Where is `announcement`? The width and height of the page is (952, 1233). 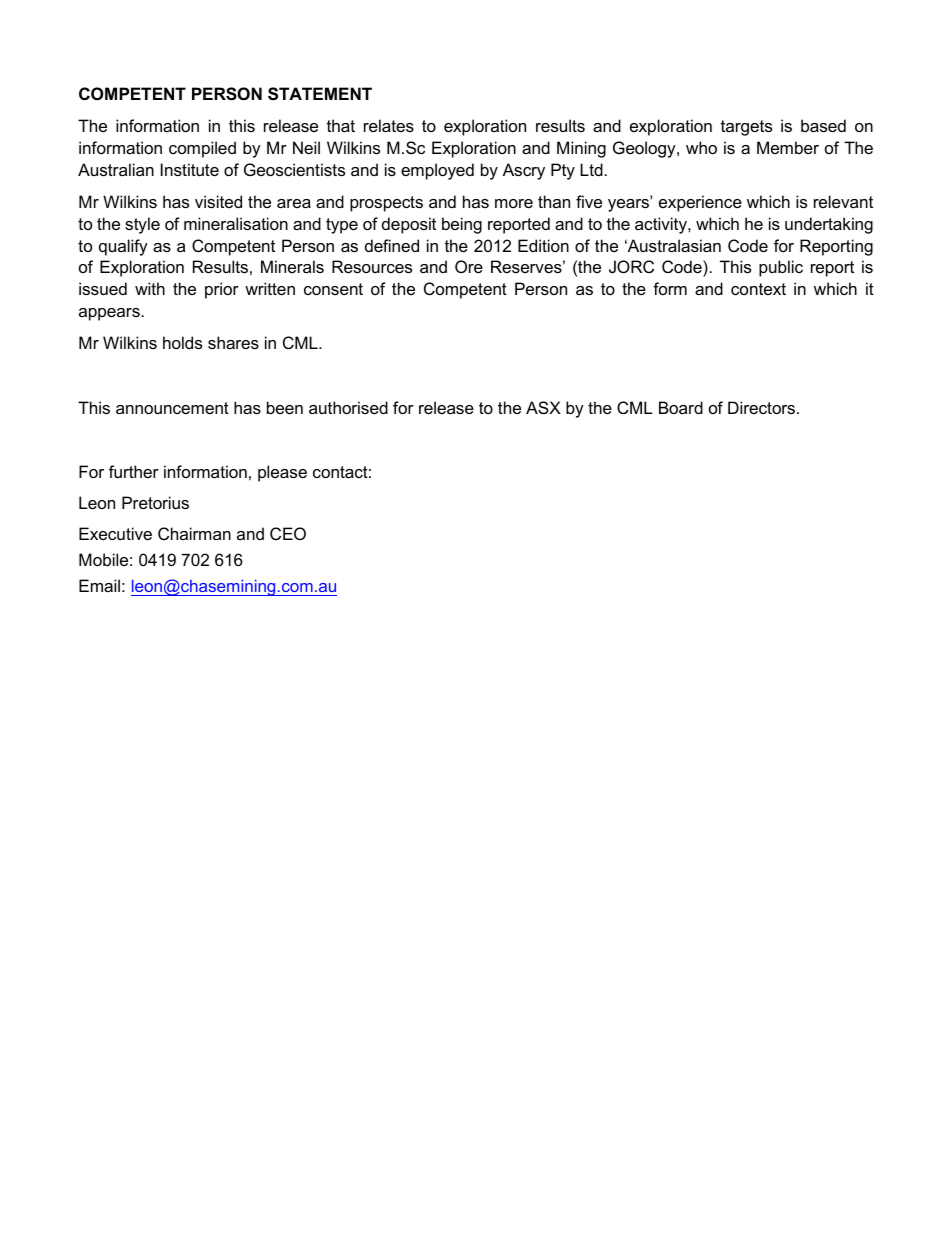
announcement is located at coordinates (172, 408).
